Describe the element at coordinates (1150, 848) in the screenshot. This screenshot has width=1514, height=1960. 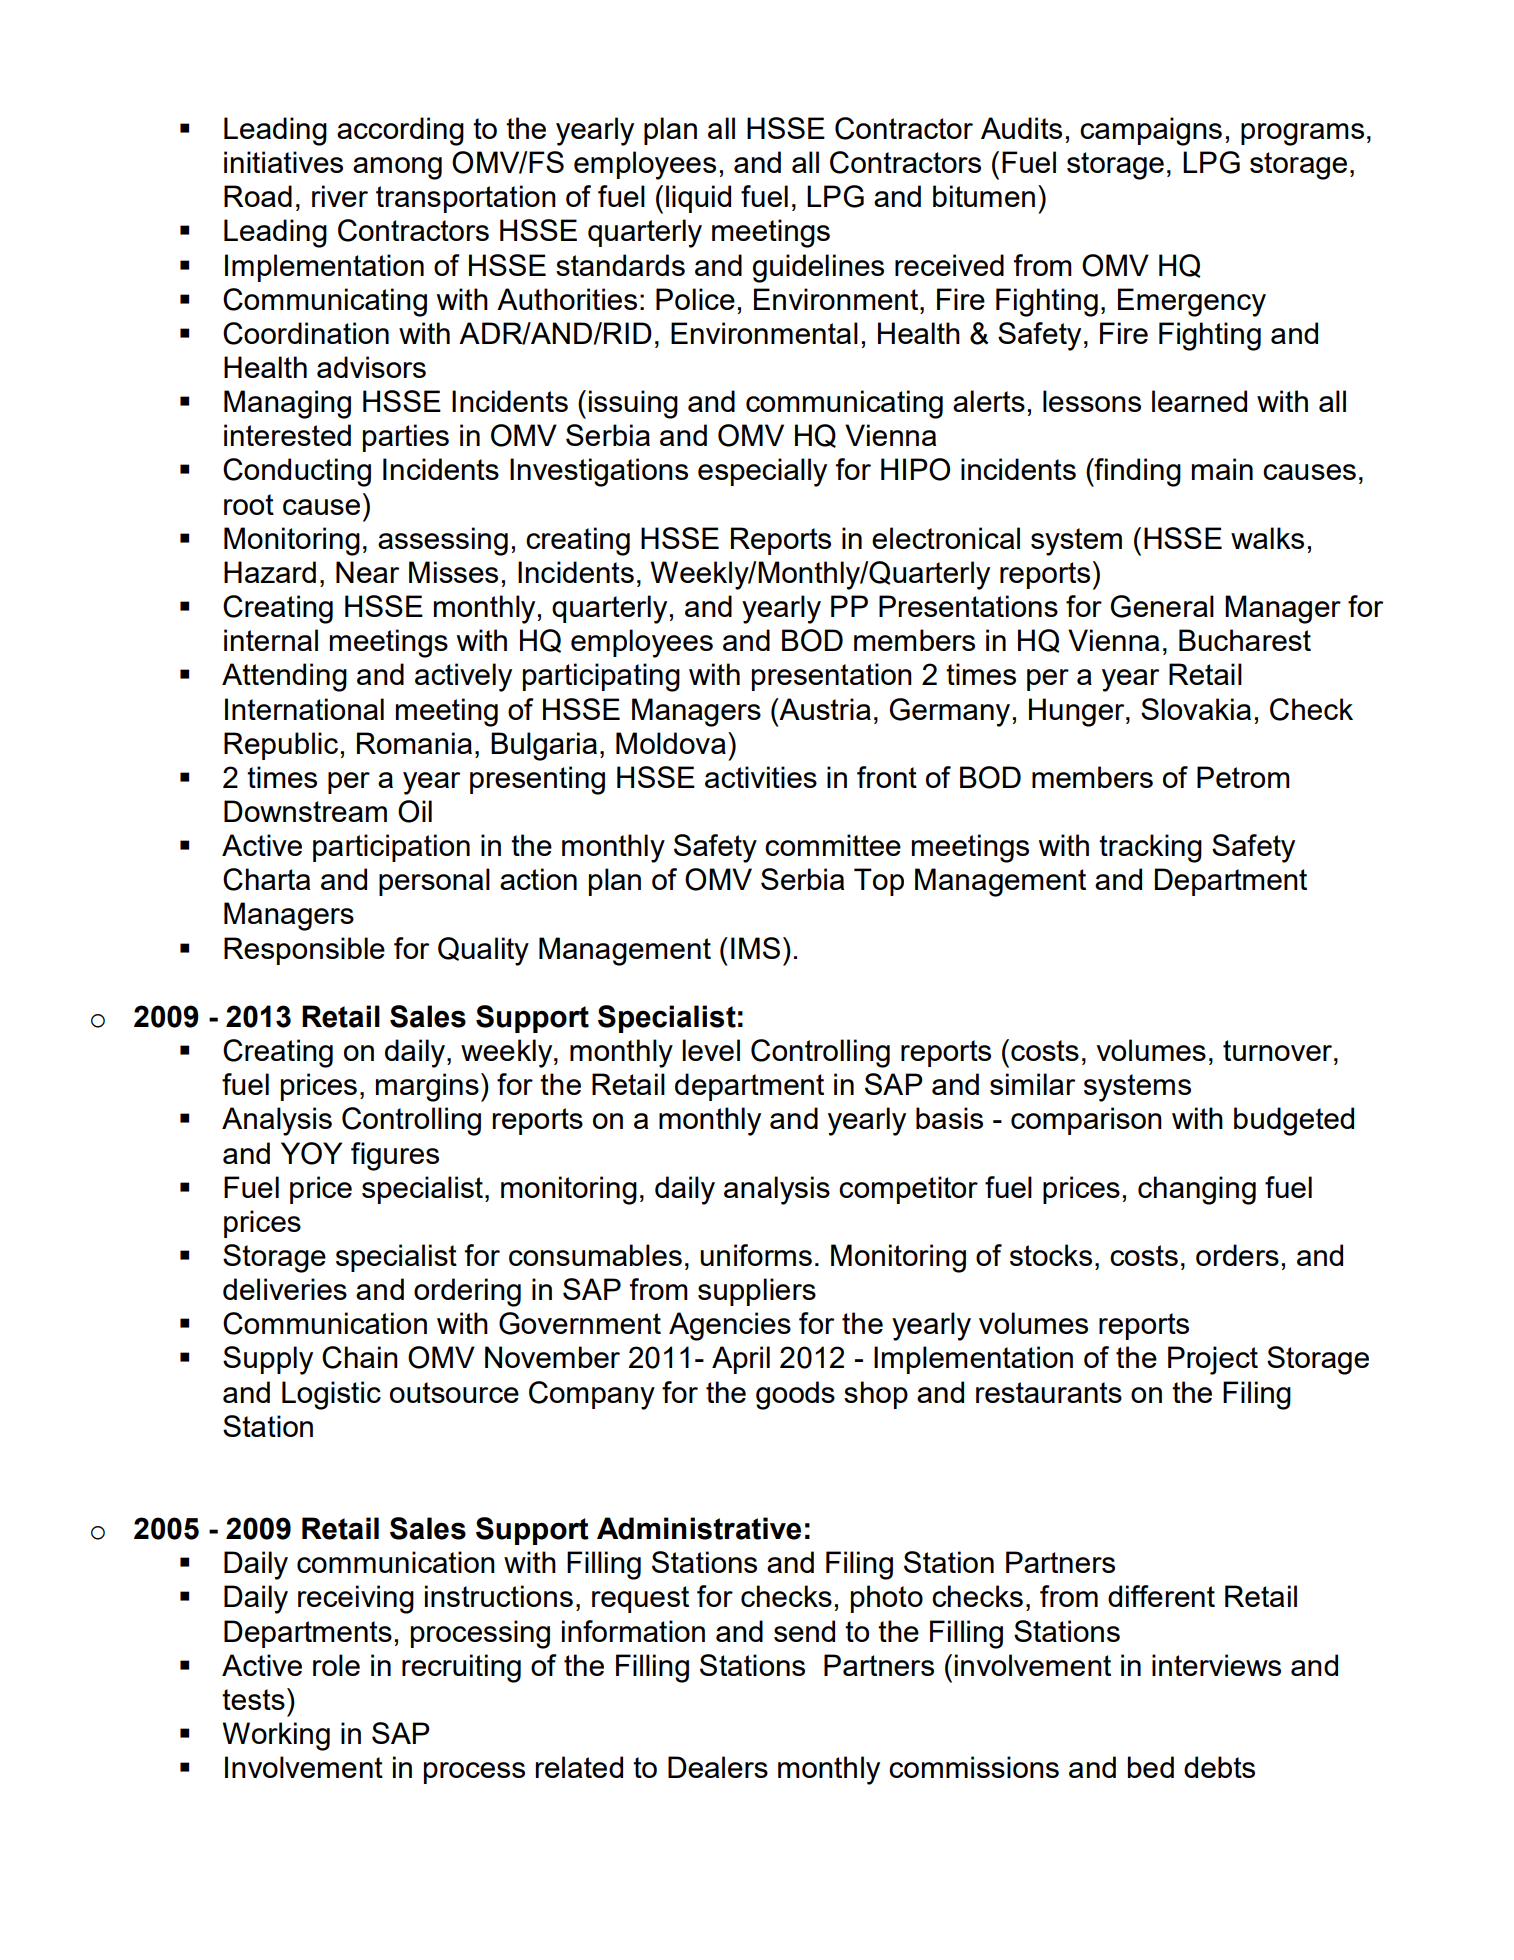
I see `tracking` at that location.
